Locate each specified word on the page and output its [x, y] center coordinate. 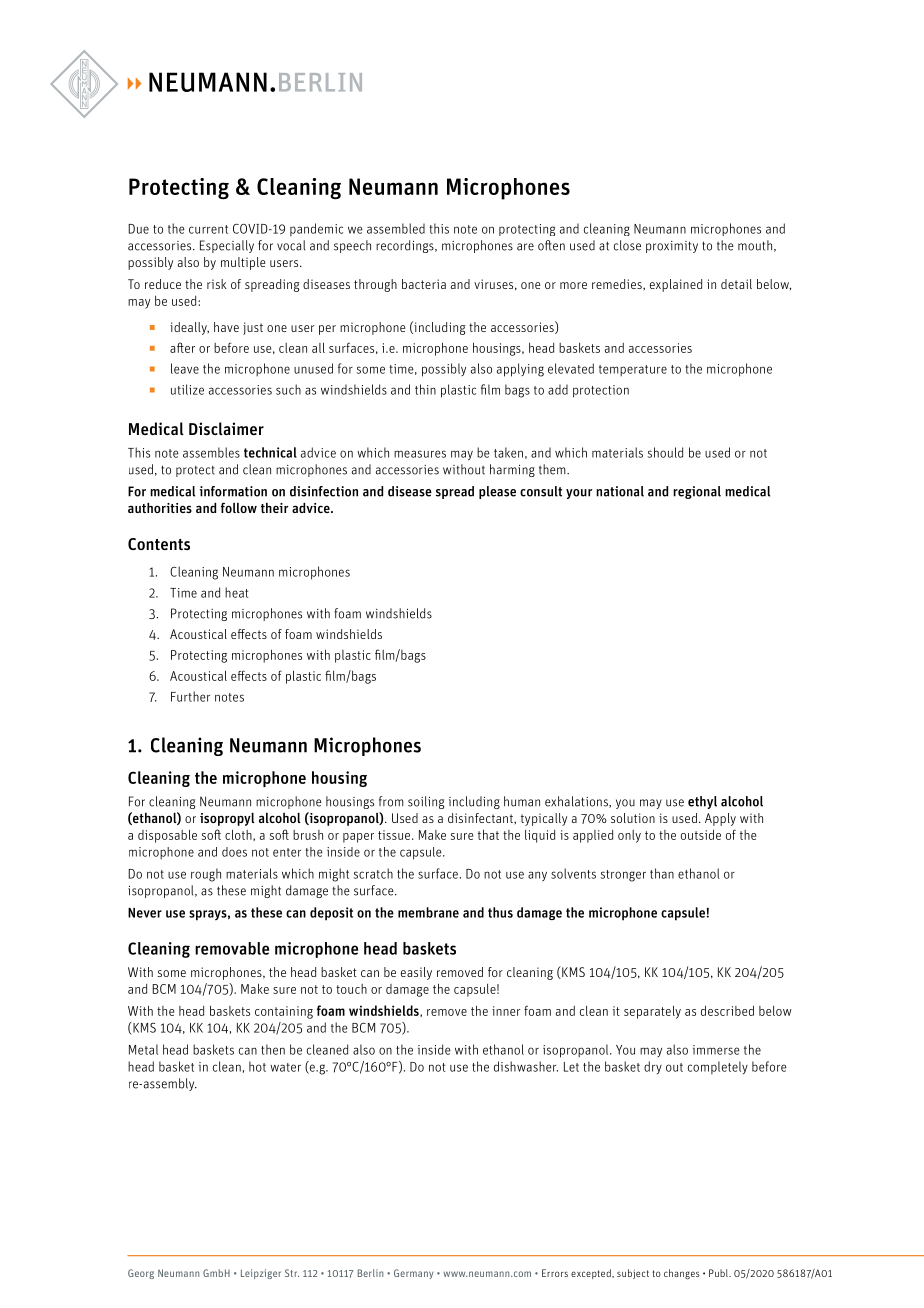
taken [508, 452]
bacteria [424, 284]
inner [506, 1011]
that [488, 834]
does [234, 852]
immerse [716, 1050]
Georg [141, 1274]
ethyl [702, 802]
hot [257, 1066]
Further [190, 696]
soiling [426, 802]
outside [701, 834]
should [665, 452]
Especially [227, 246]
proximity [672, 247]
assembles [211, 452]
